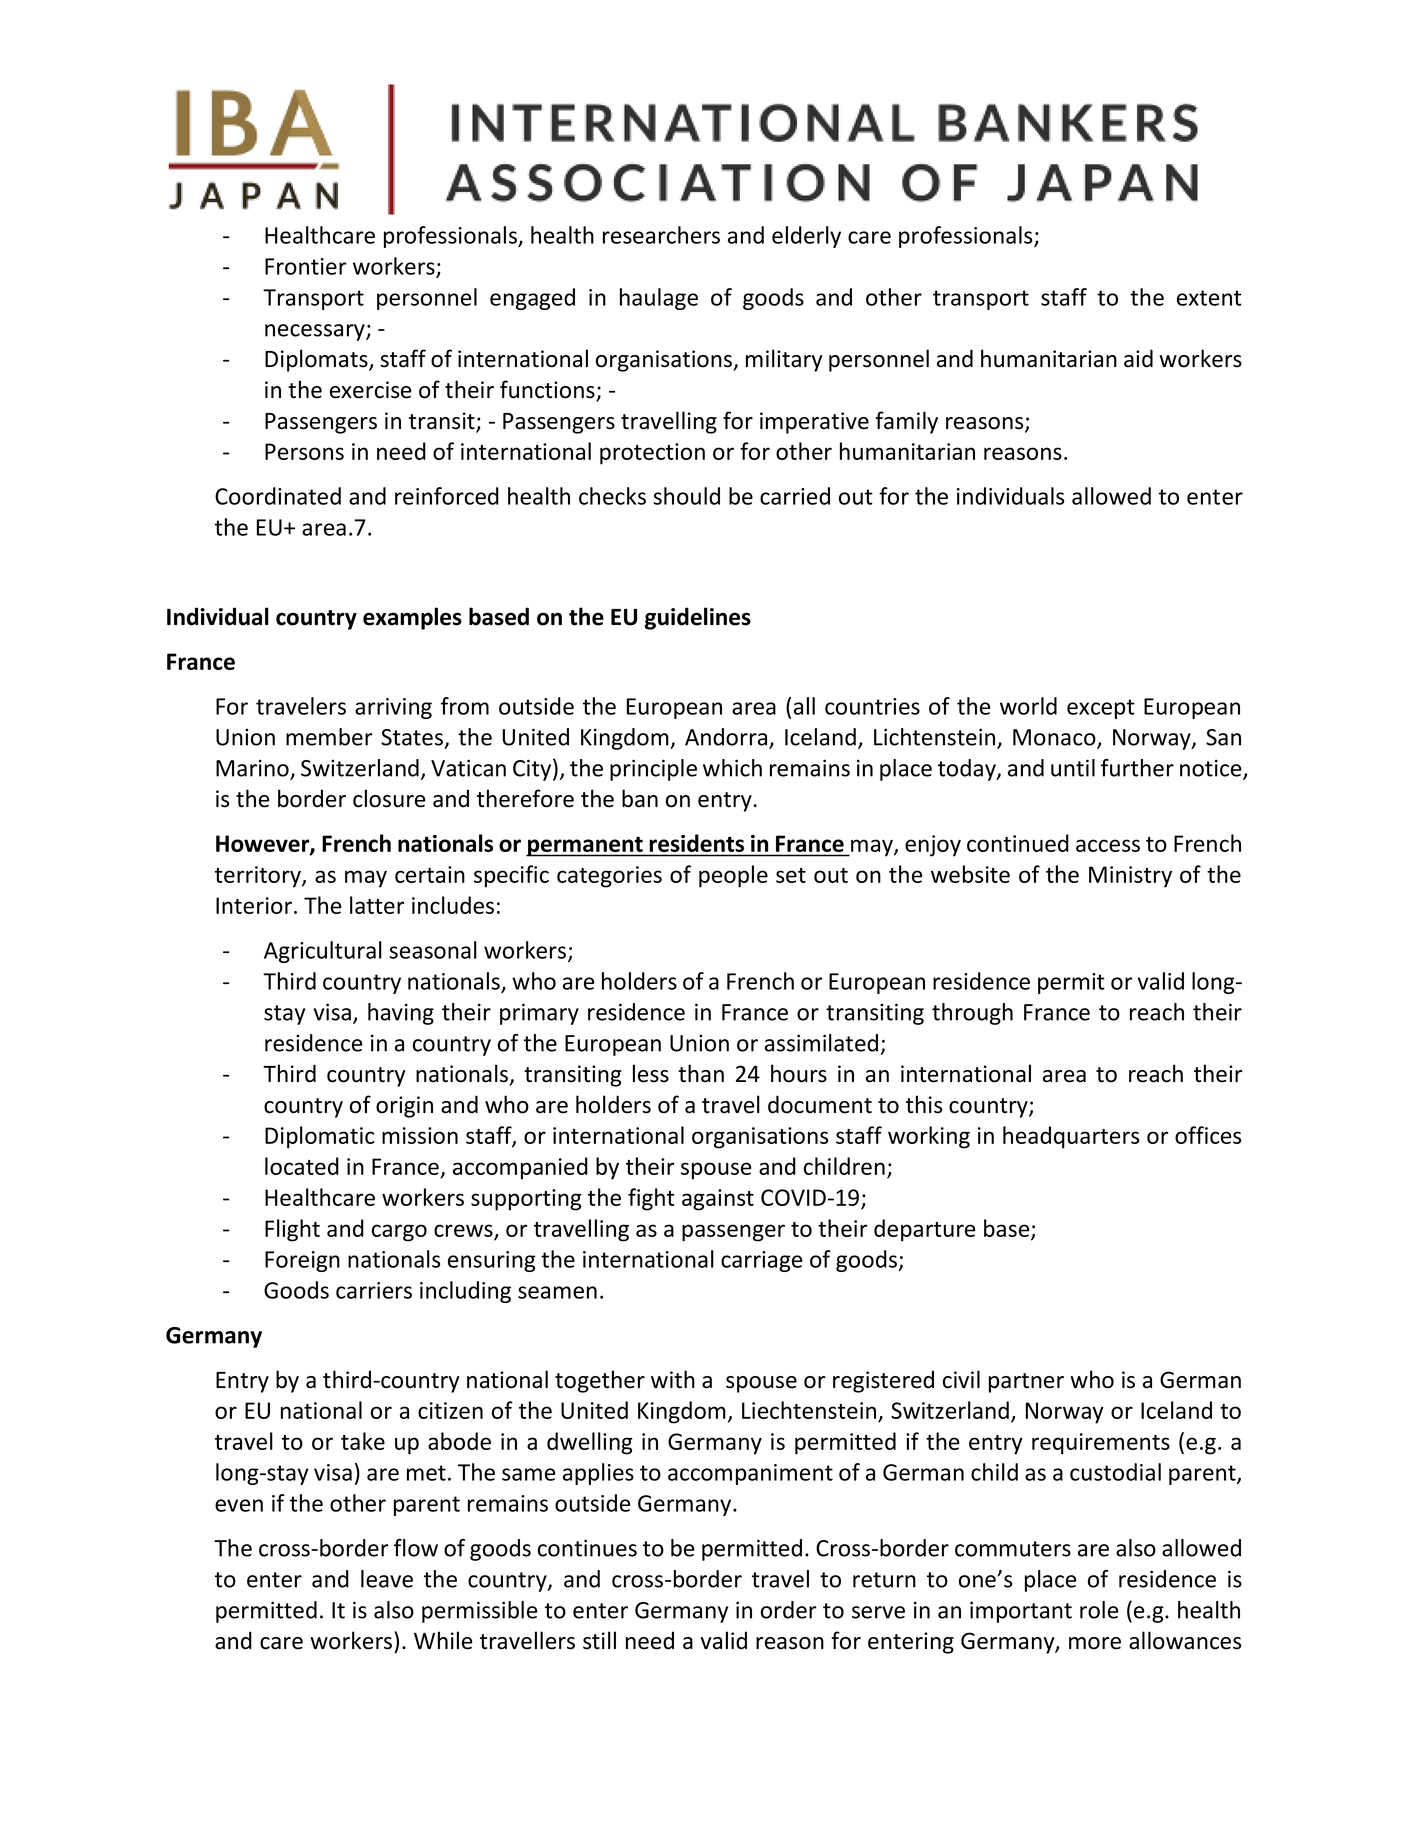 Image resolution: width=1408 pixels, height=1823 pixels. I want to click on haulage, so click(659, 299).
